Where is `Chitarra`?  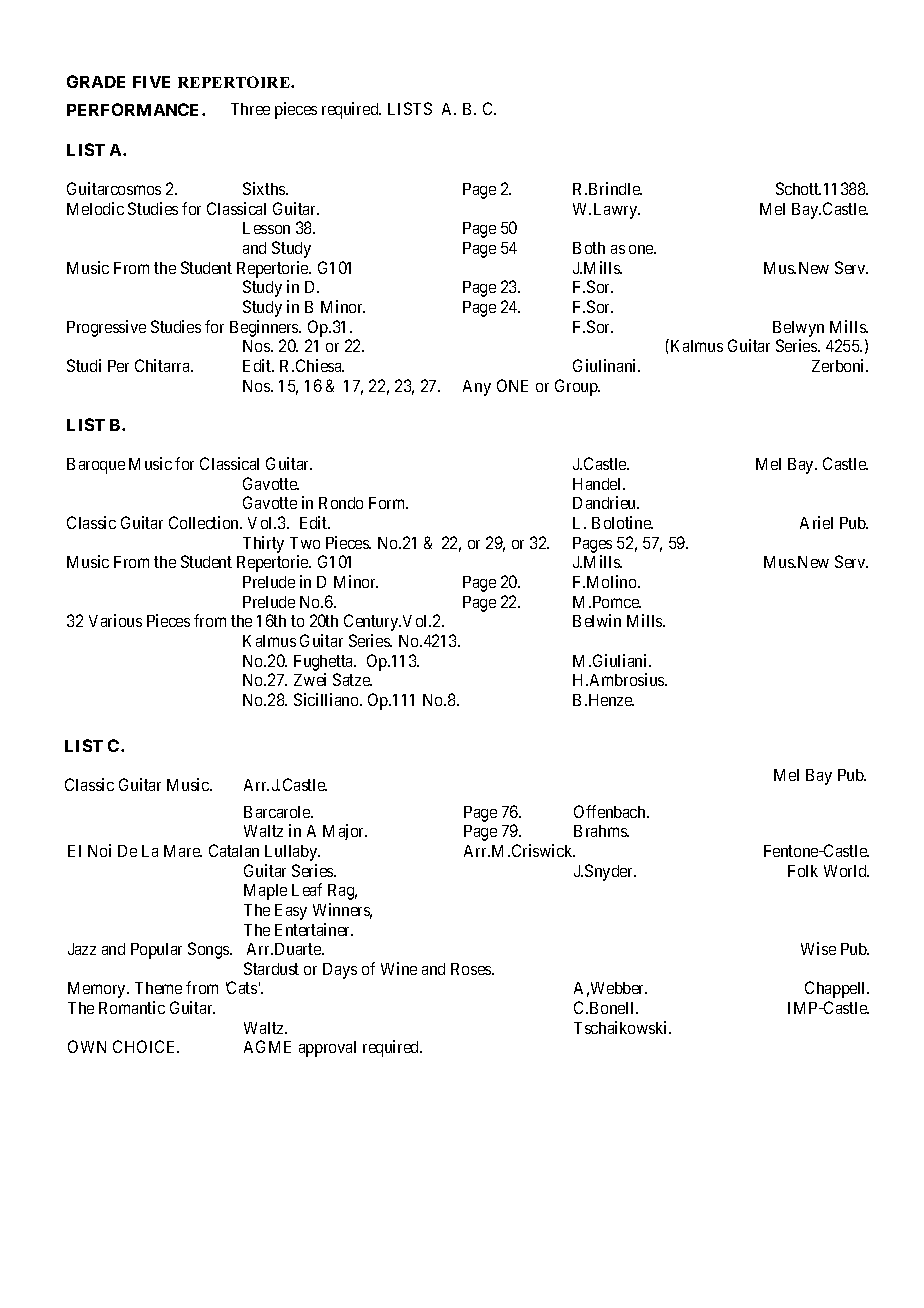
Chitarra is located at coordinates (163, 365).
